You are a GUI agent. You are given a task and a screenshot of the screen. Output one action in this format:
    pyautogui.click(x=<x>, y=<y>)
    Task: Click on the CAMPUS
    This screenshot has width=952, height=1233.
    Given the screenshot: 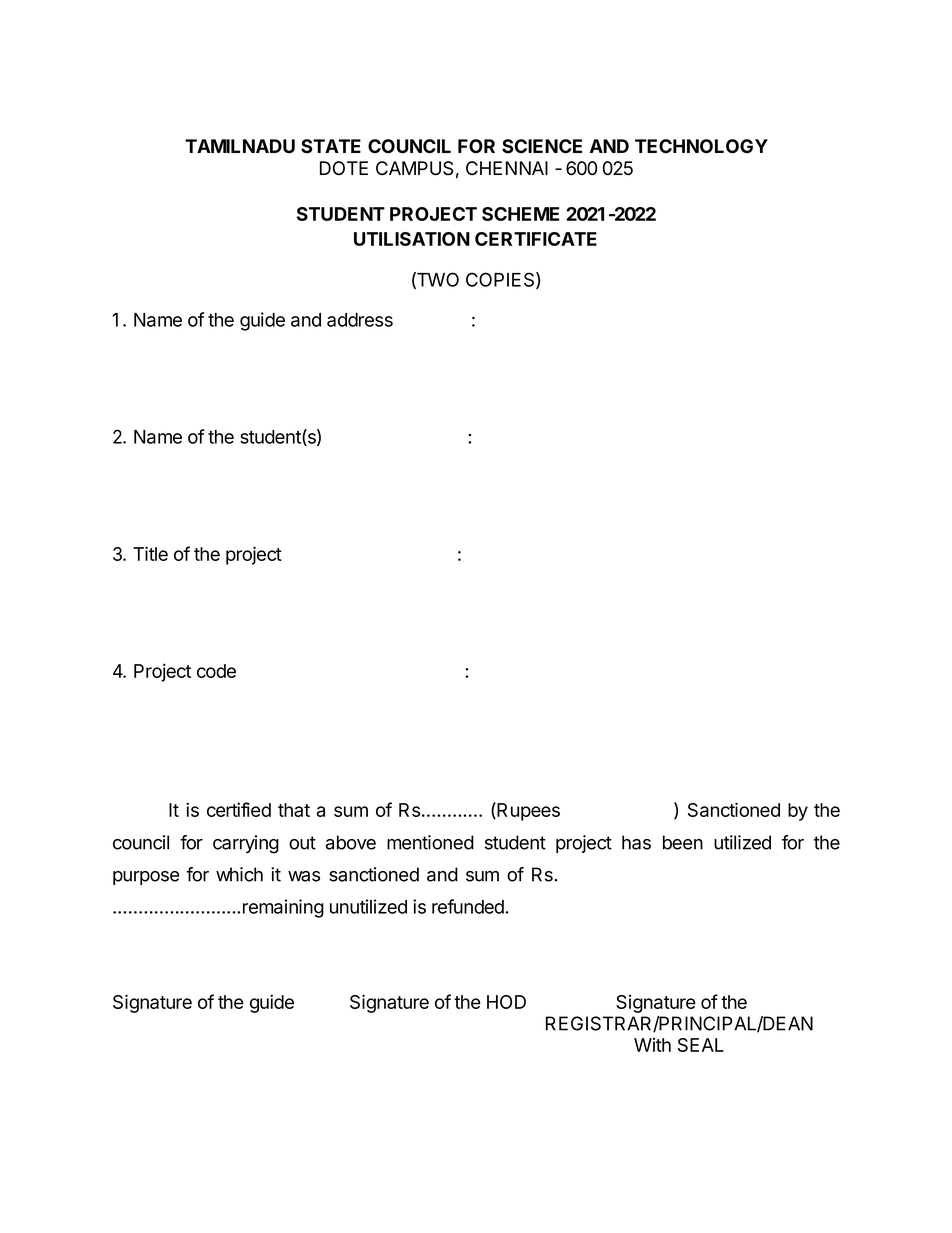 What is the action you would take?
    pyautogui.click(x=414, y=168)
